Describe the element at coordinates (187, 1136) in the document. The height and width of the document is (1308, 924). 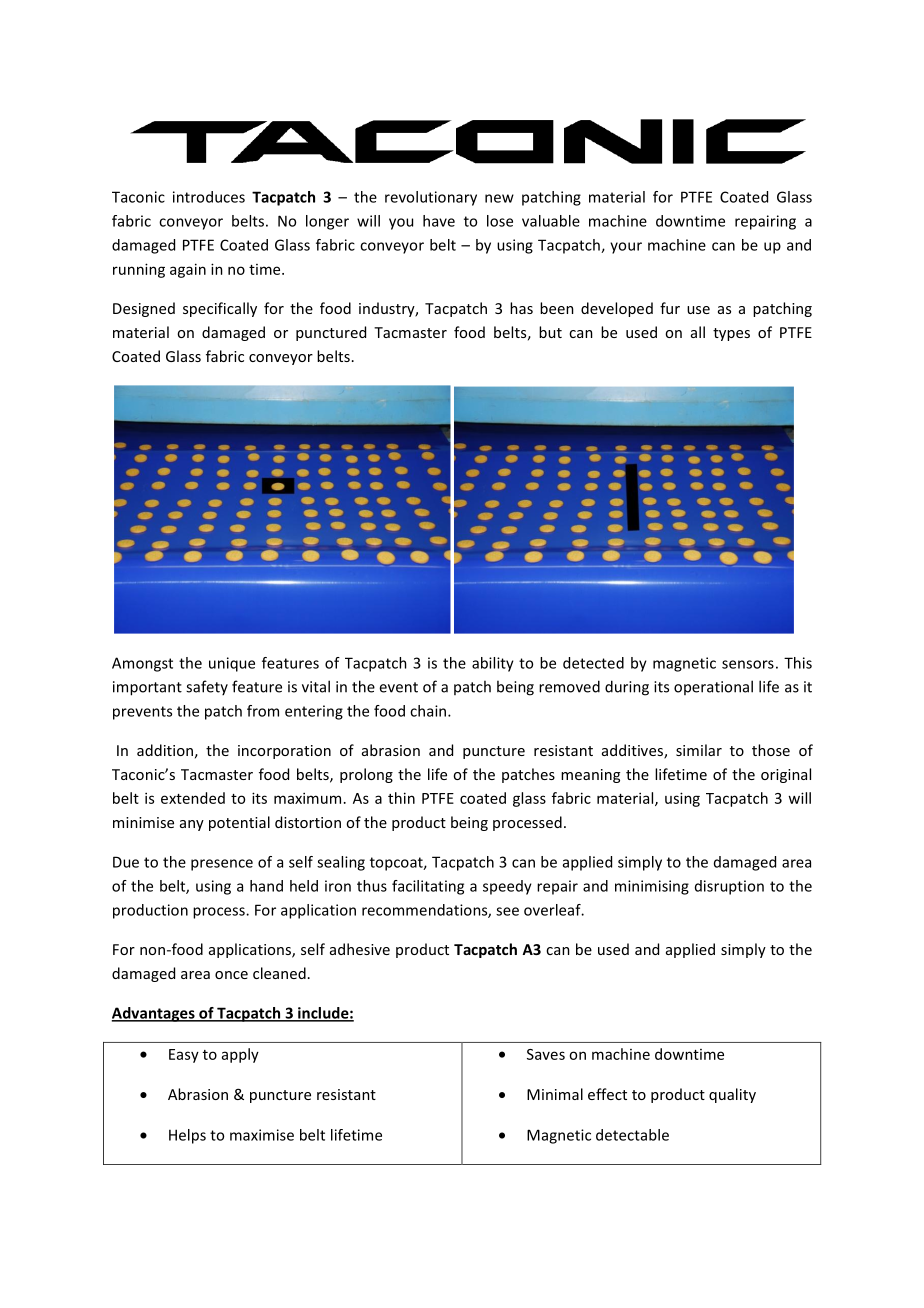
I see `Helps` at that location.
